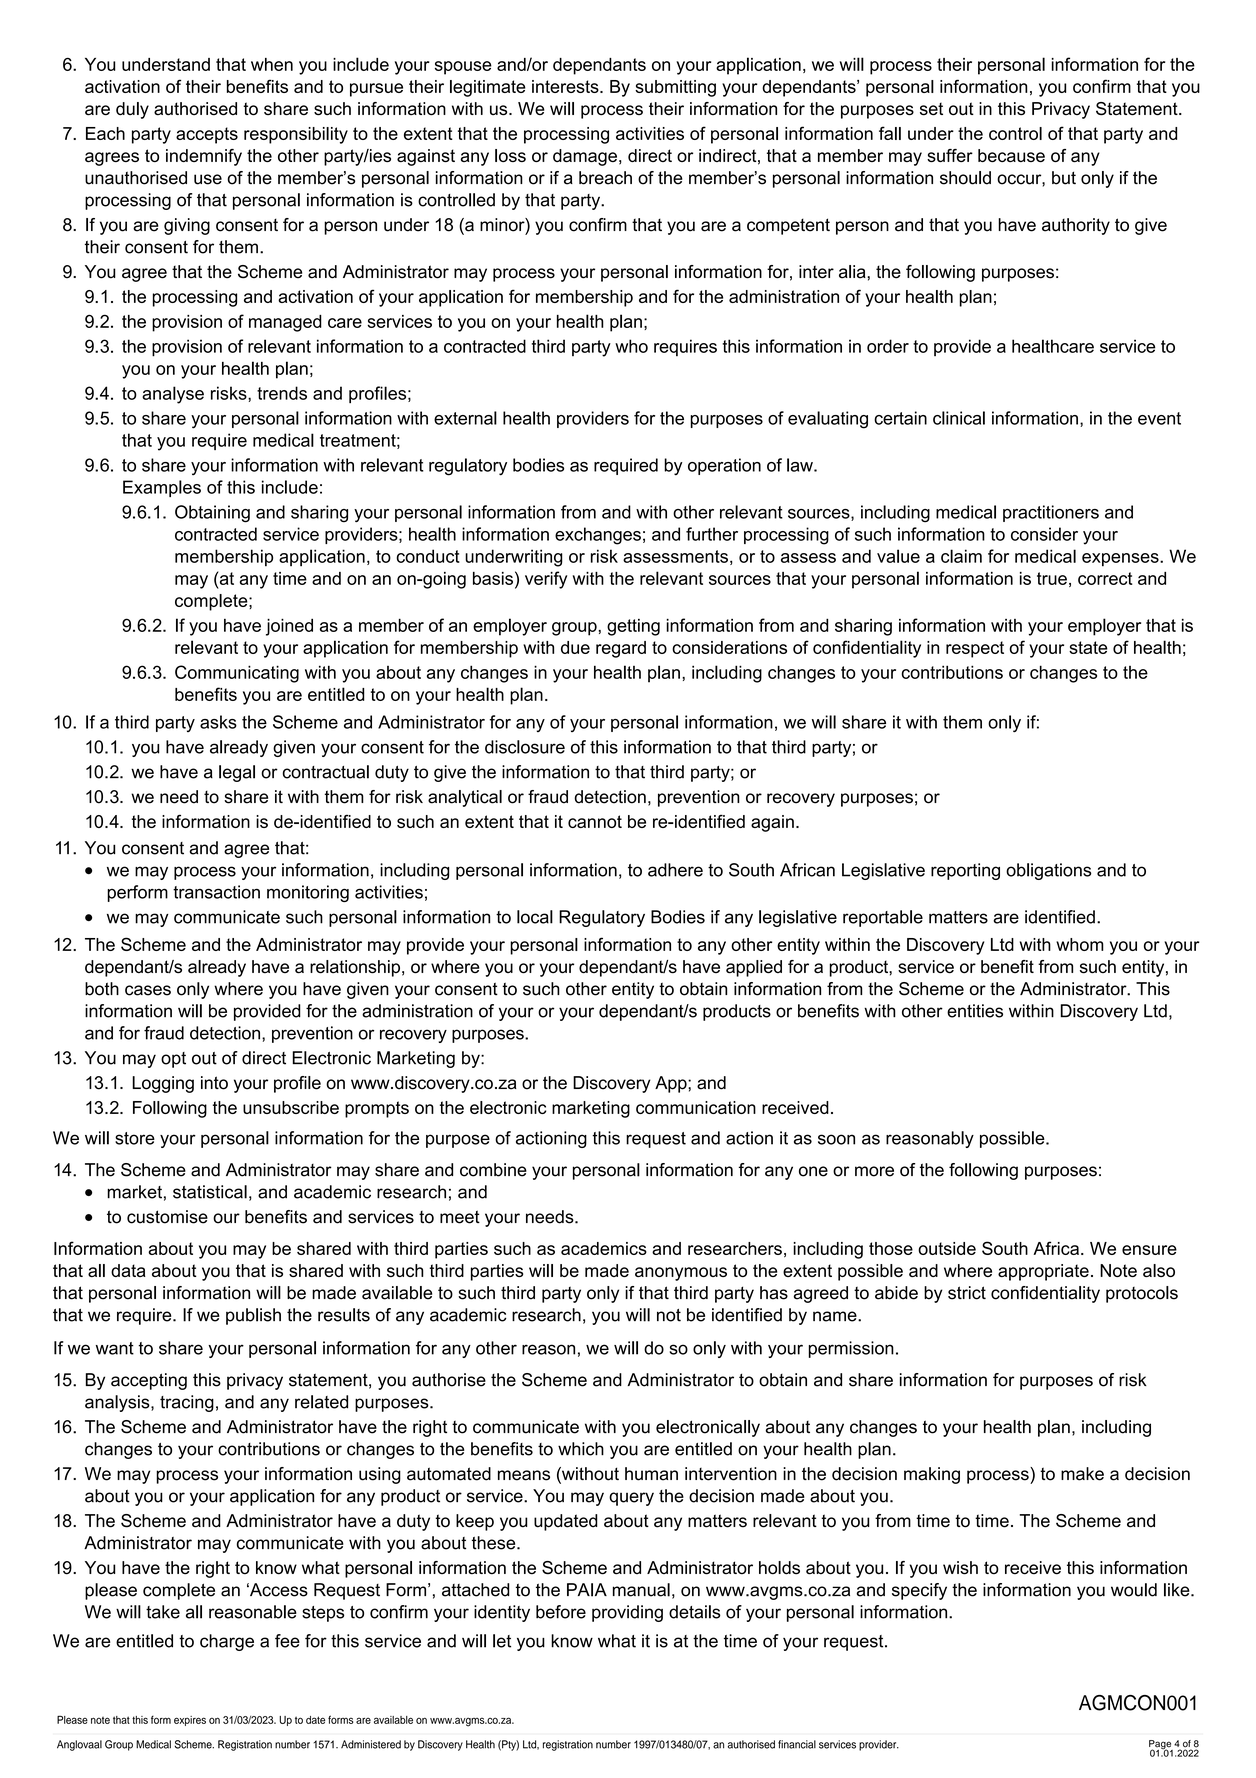 Image resolution: width=1256 pixels, height=1778 pixels. Describe the element at coordinates (696, 1107) in the page. I see `communication` at that location.
